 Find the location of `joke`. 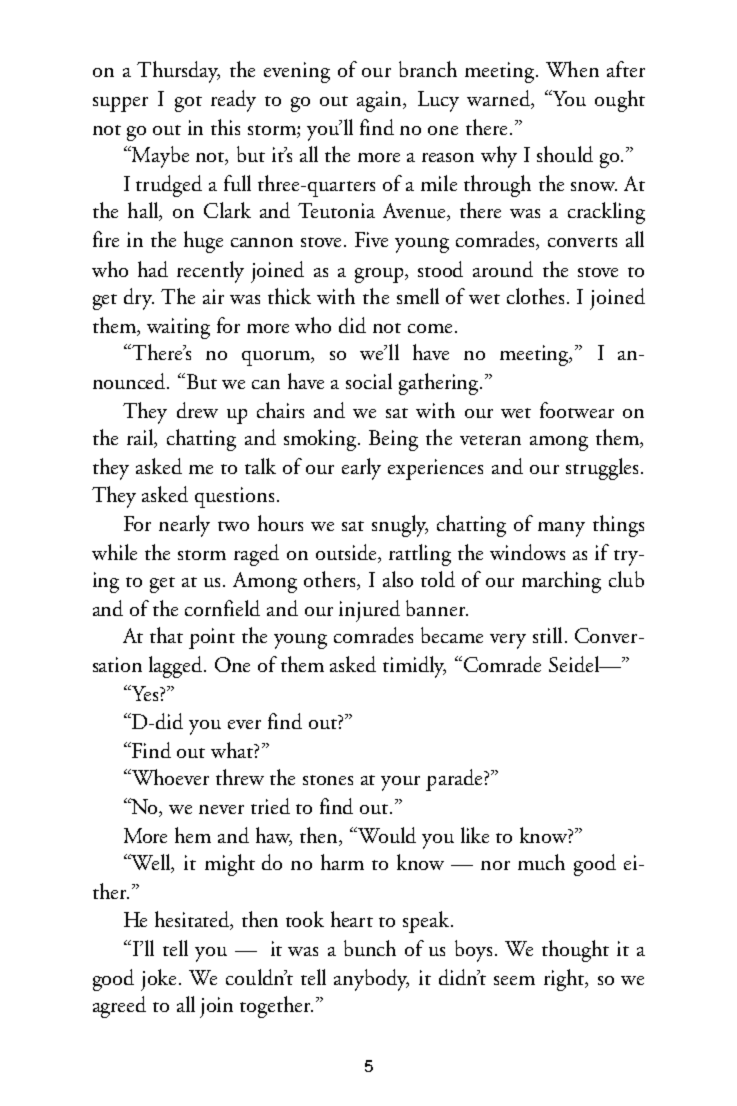

joke is located at coordinates (160, 980).
